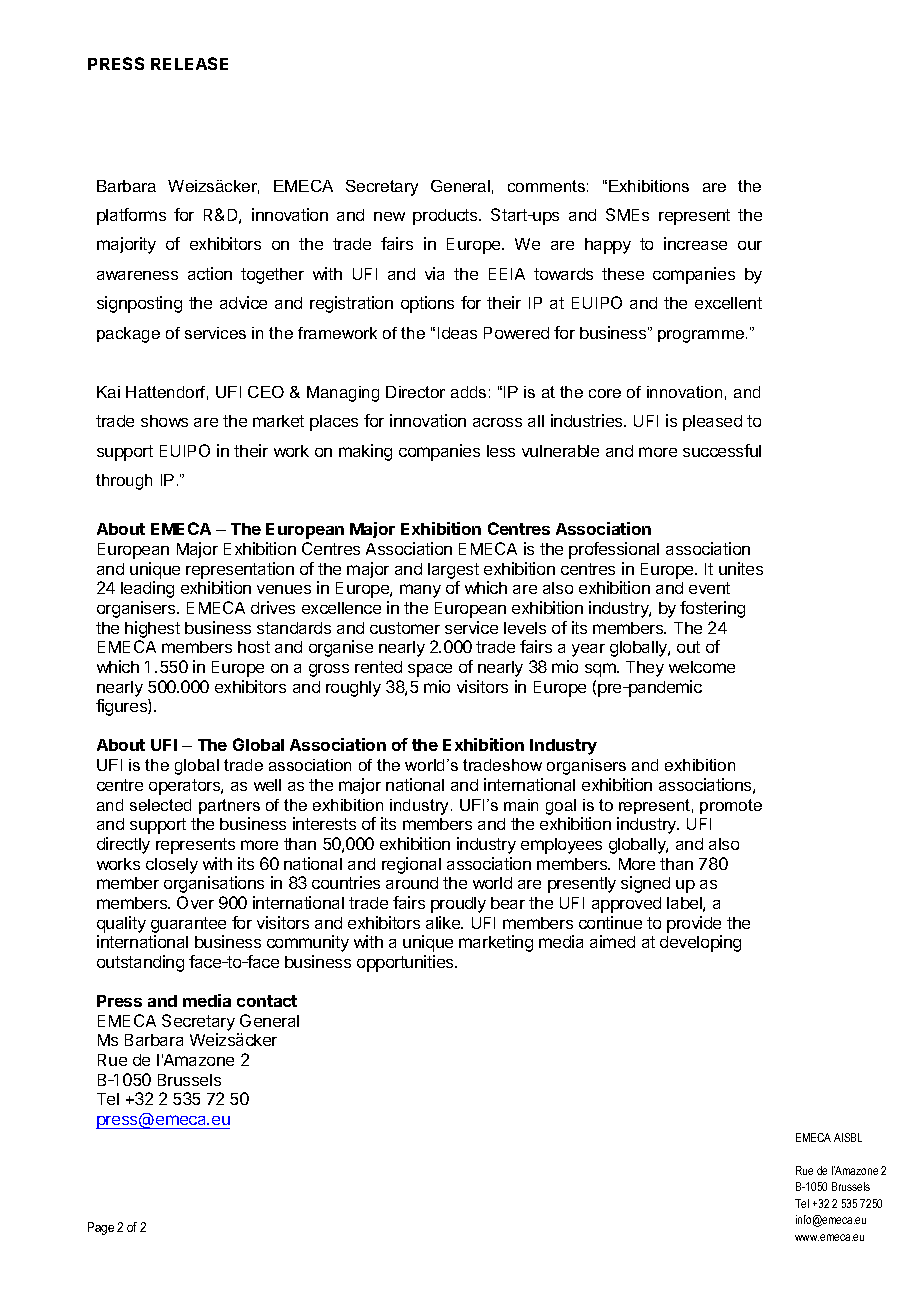 The height and width of the image is (1308, 924). Describe the element at coordinates (406, 963) in the image. I see `opportunities` at that location.
